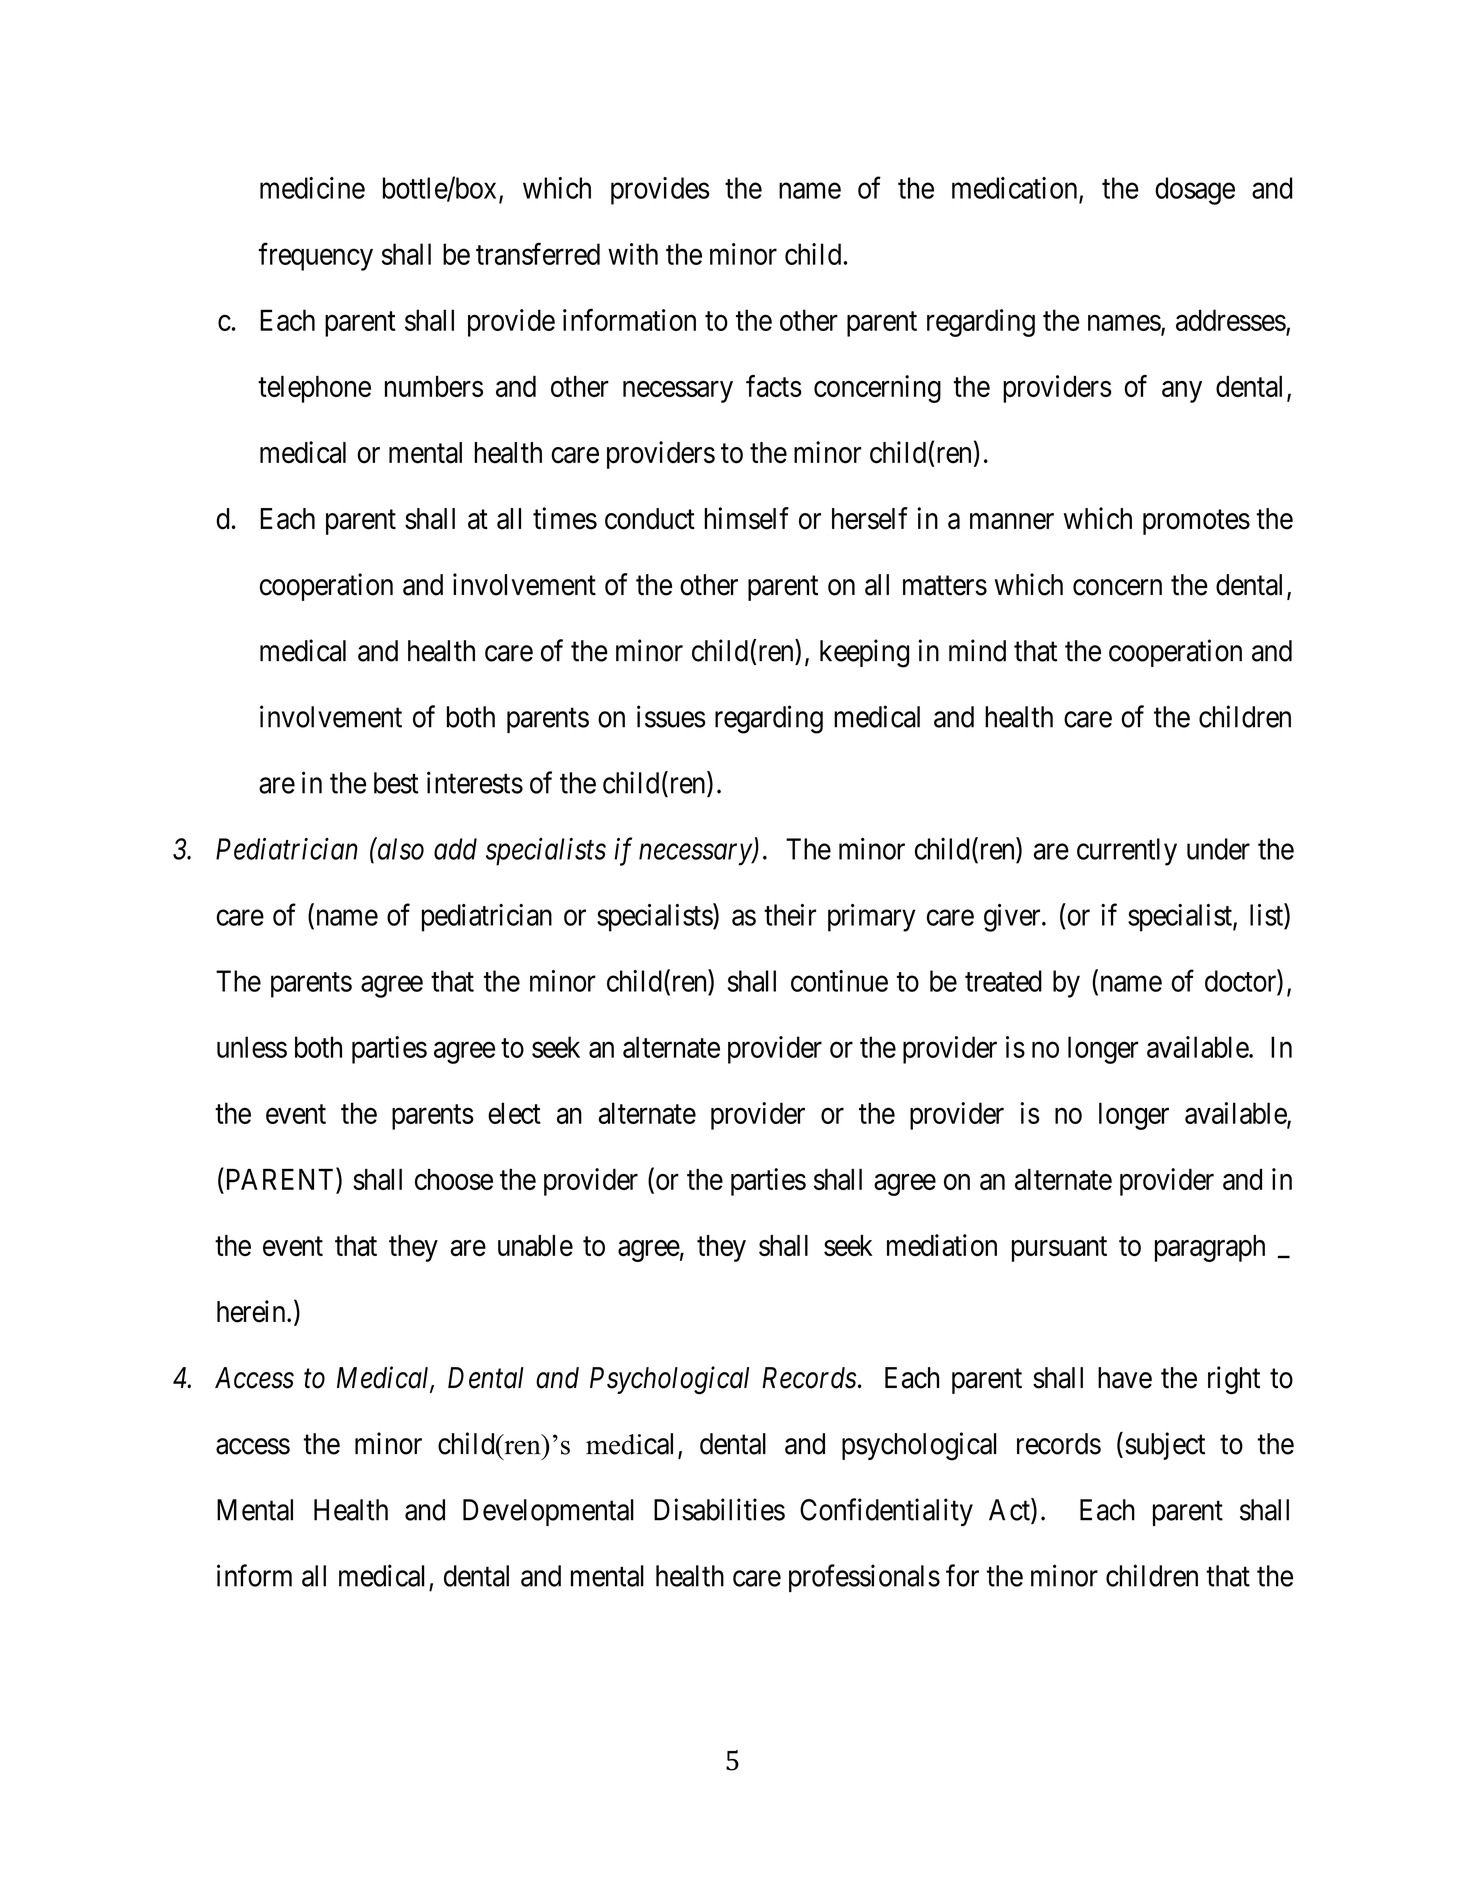  I want to click on keeping, so click(864, 653).
